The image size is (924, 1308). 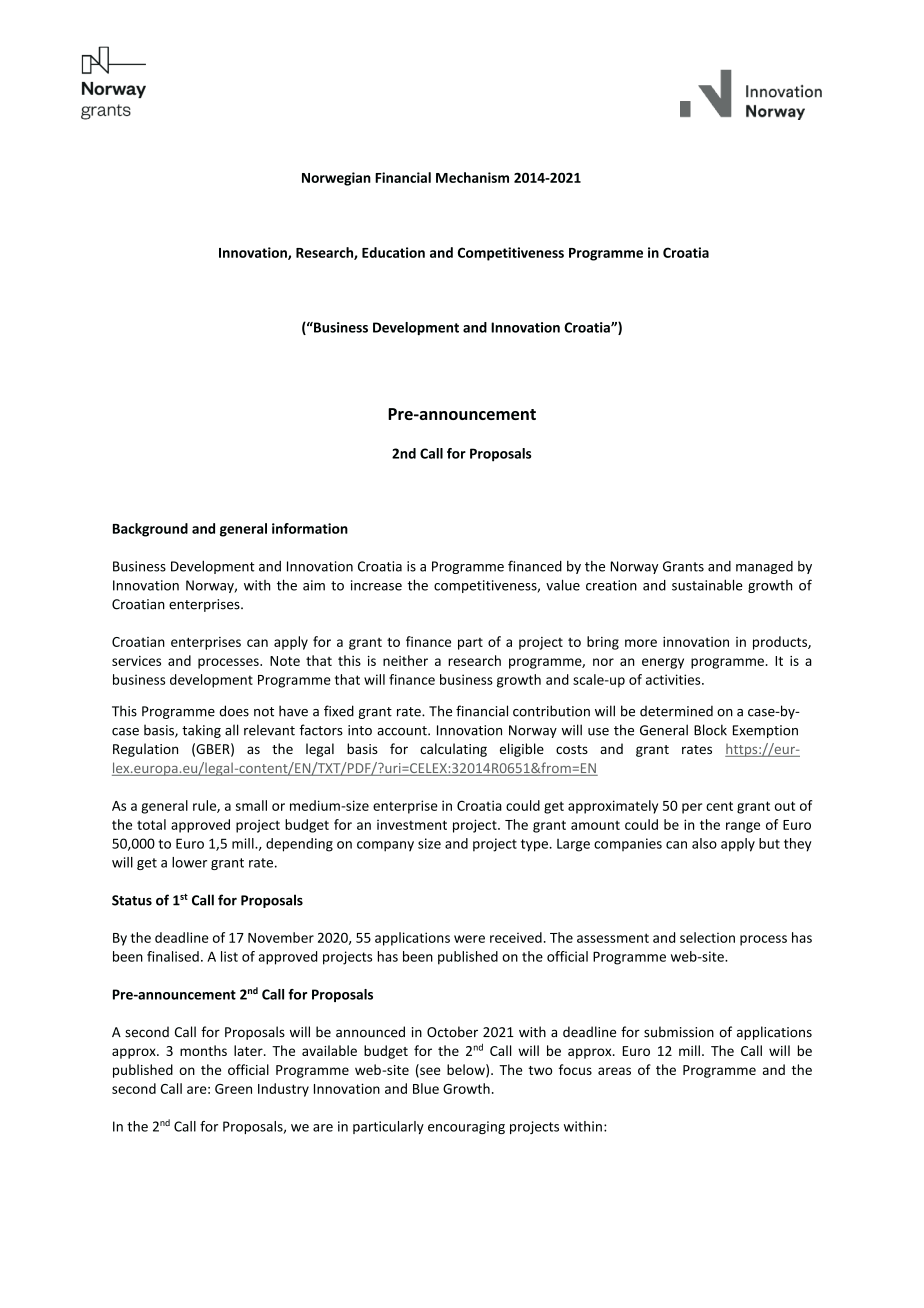 What do you see at coordinates (534, 845) in the screenshot?
I see `type` at bounding box center [534, 845].
